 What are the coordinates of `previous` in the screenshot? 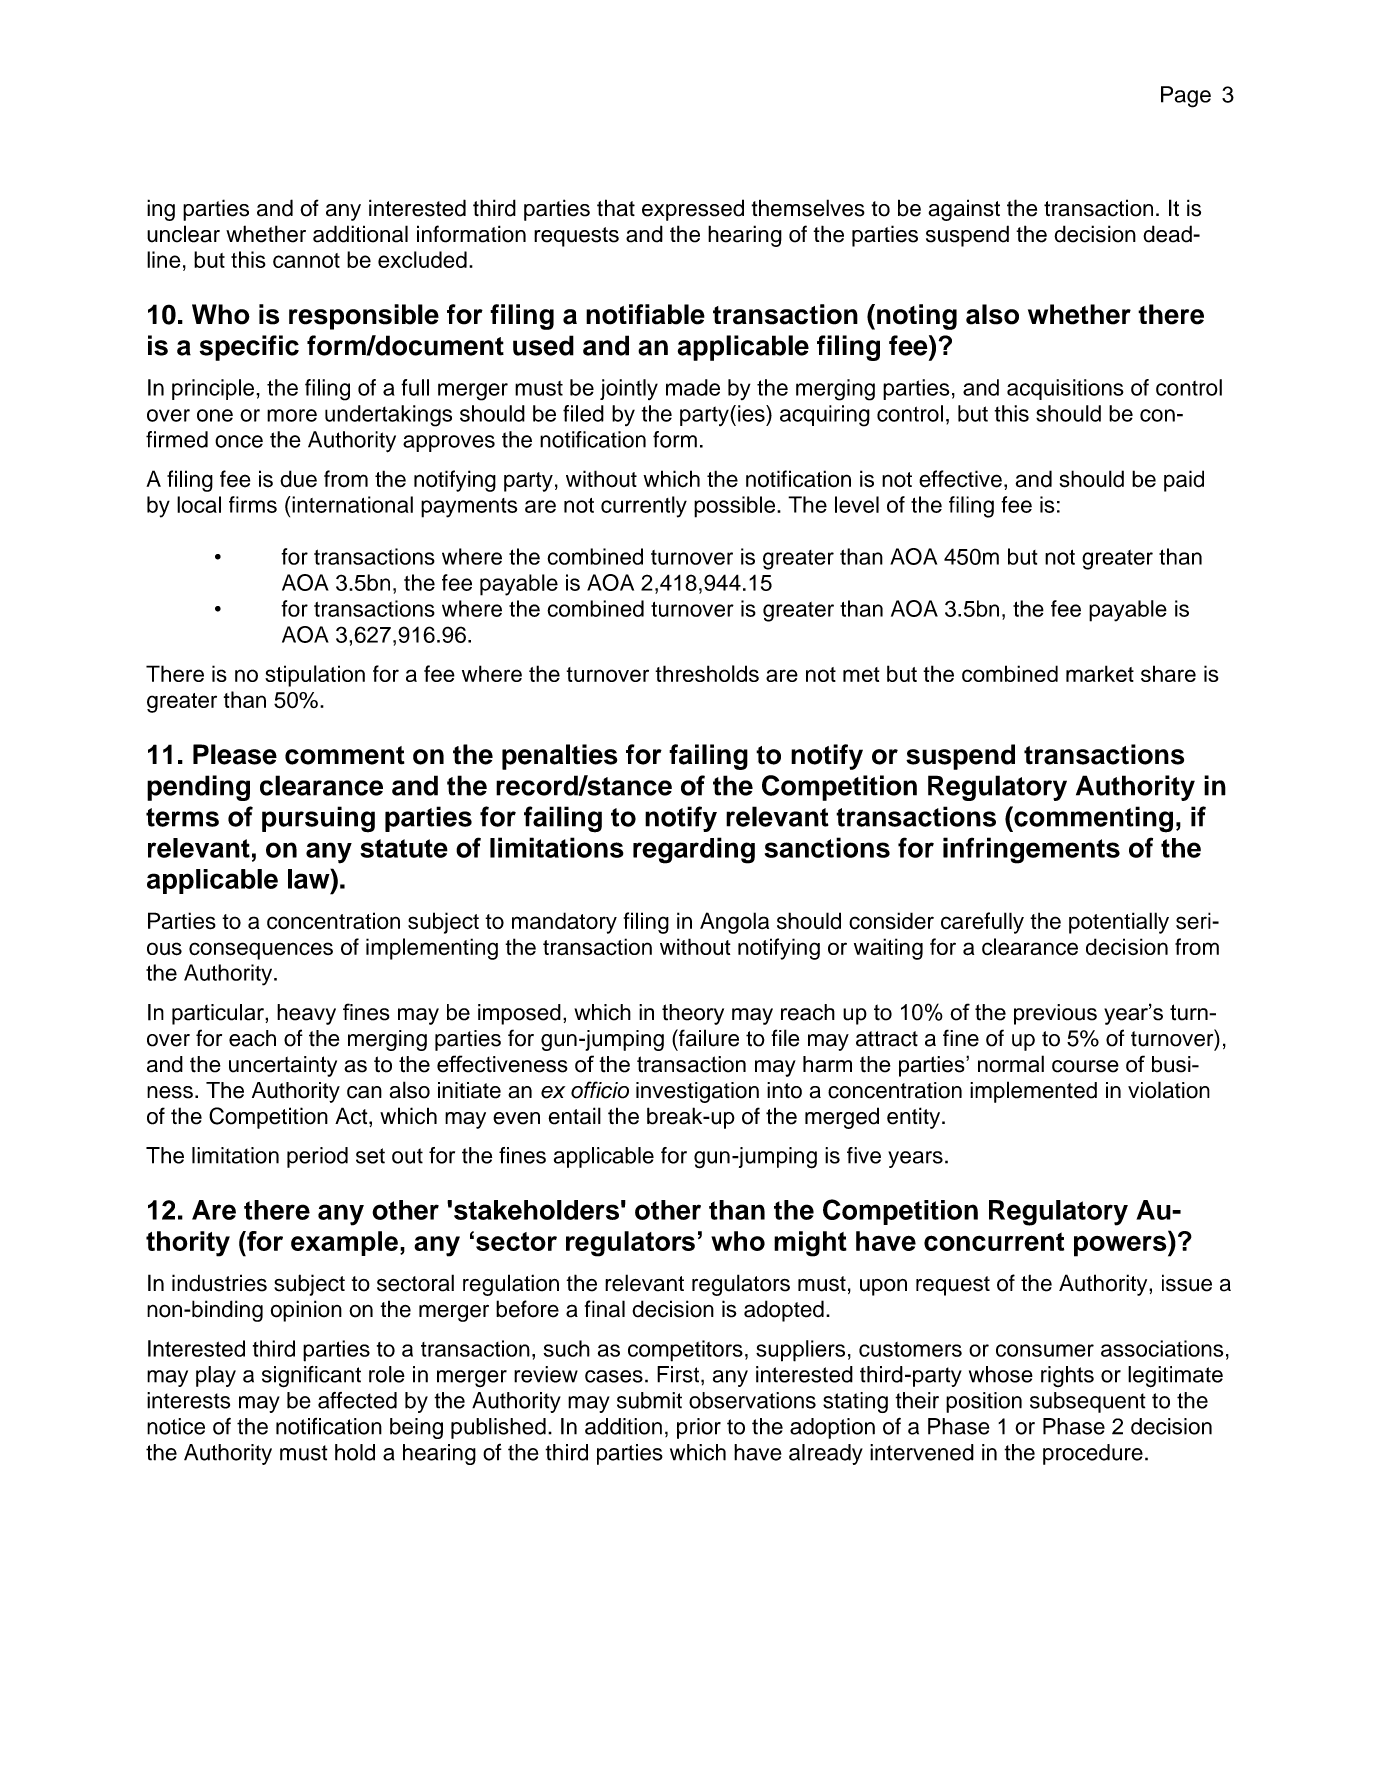 It's located at (1055, 1014).
